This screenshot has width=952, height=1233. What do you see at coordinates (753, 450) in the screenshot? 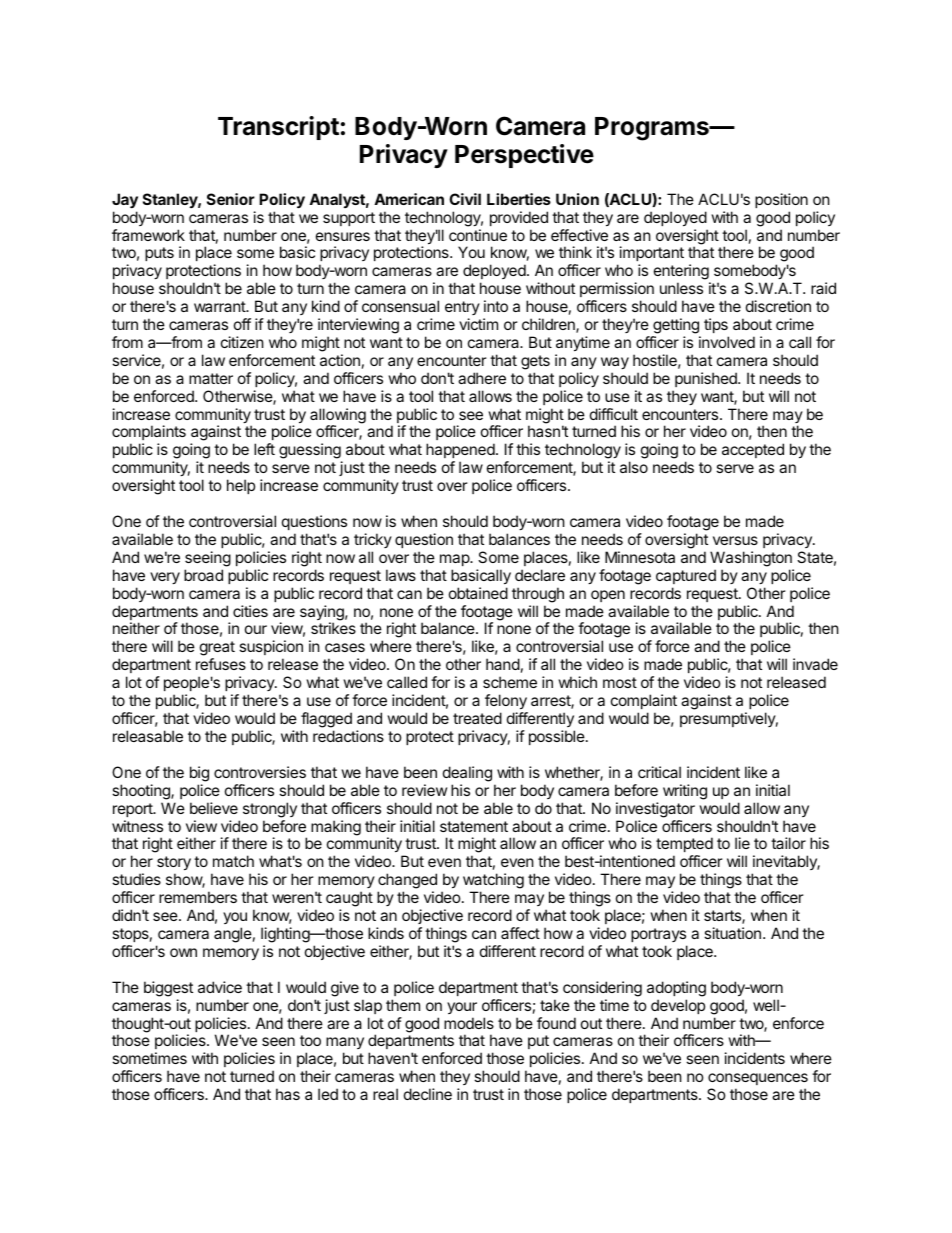
I see `accepted` at bounding box center [753, 450].
